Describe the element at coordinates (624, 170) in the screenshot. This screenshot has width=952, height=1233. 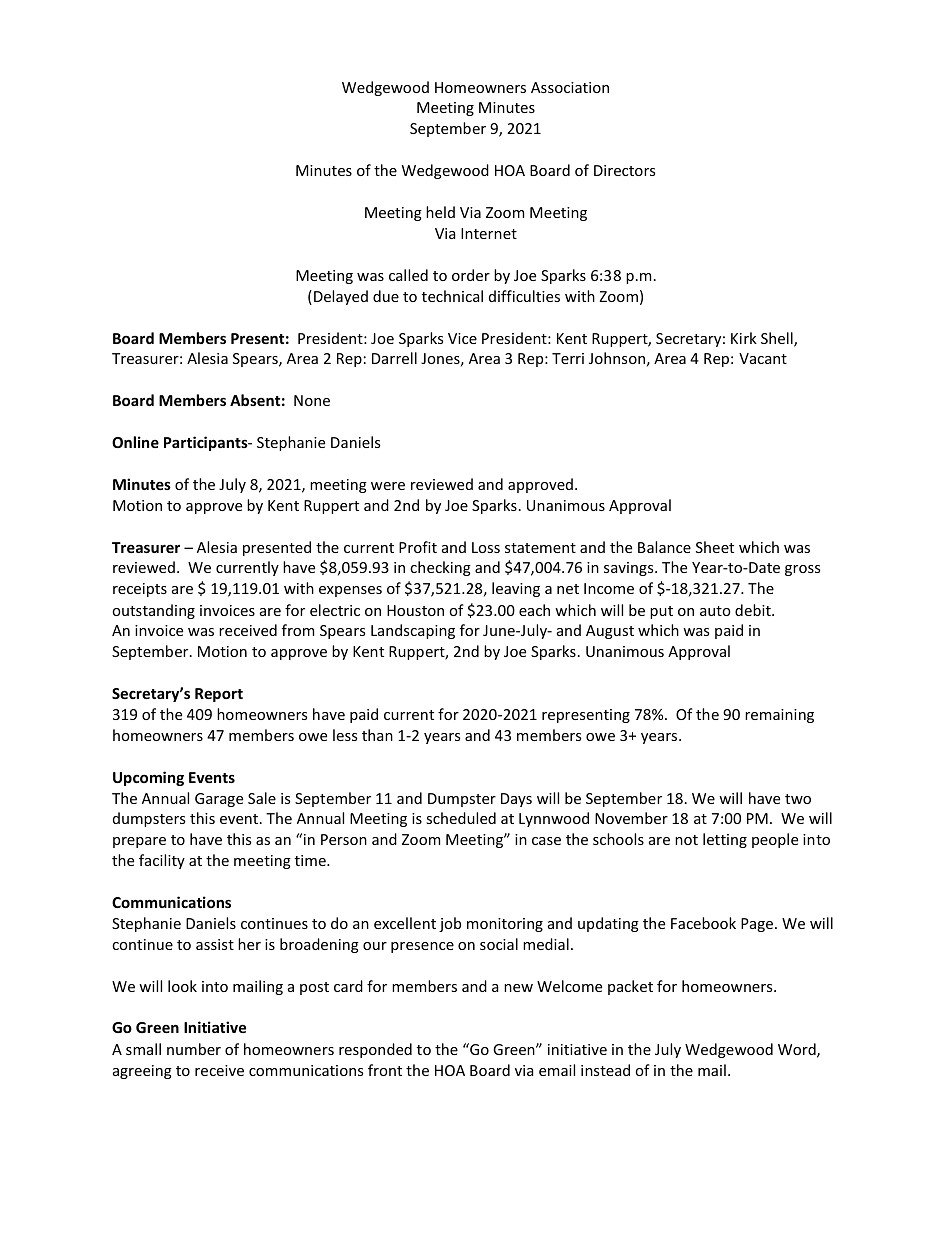
I see `Directors` at that location.
